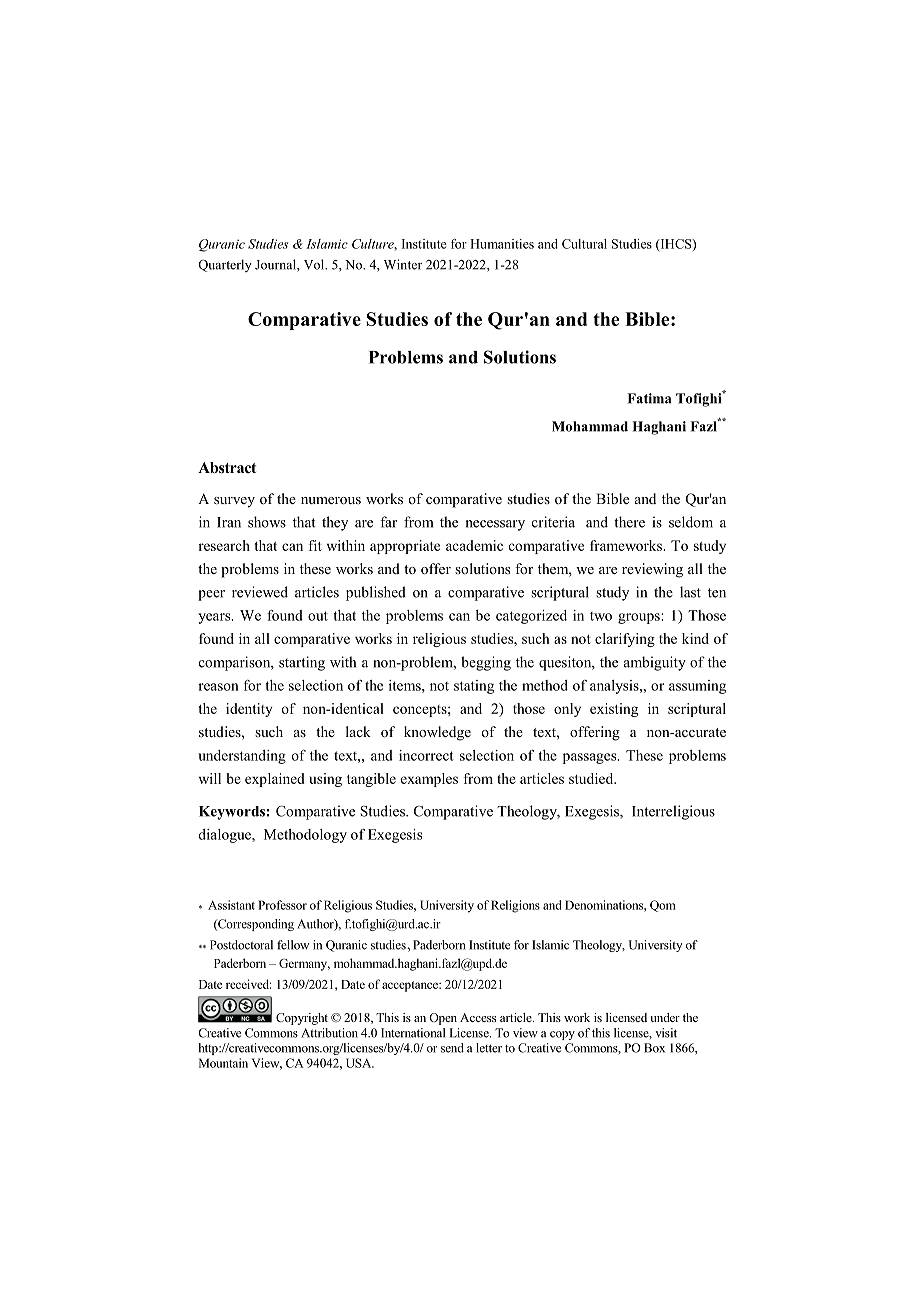 This screenshot has height=1308, width=924. What do you see at coordinates (223, 1063) in the screenshot?
I see `Mountain` at bounding box center [223, 1063].
